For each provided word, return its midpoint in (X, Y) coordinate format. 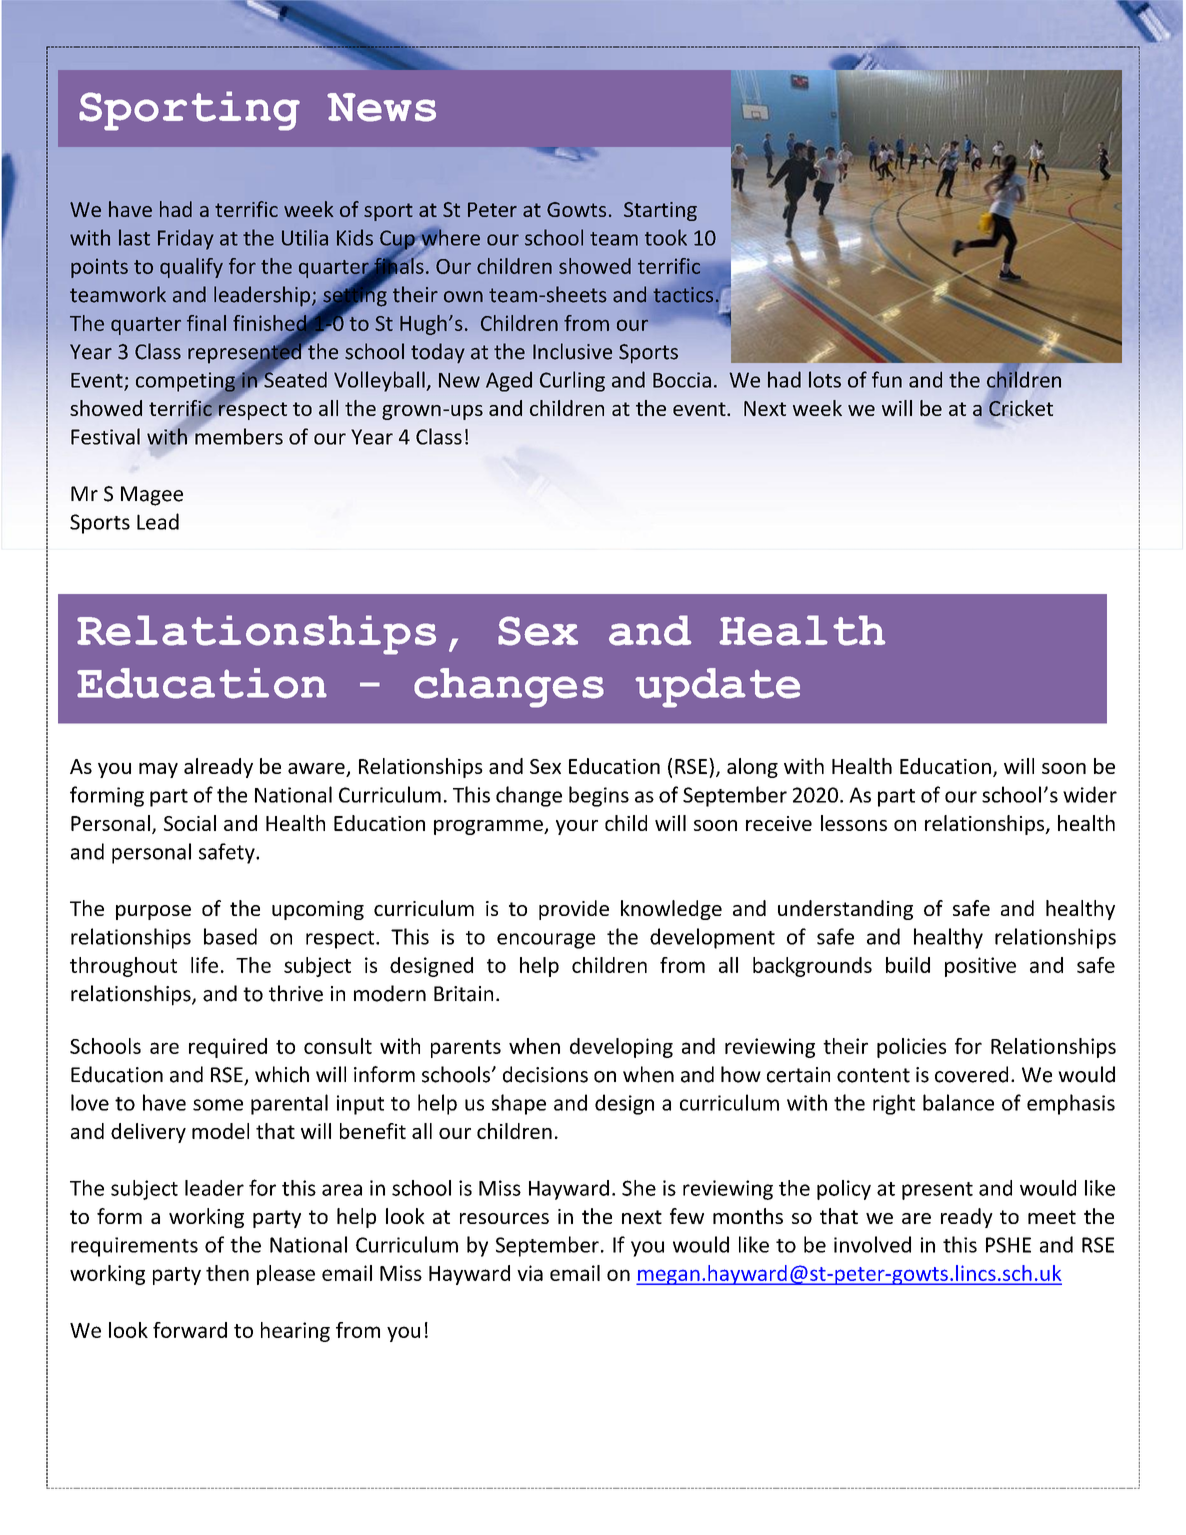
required (228, 1048)
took (666, 237)
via (530, 1273)
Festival (105, 436)
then (227, 1273)
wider (1090, 794)
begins (599, 796)
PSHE (1008, 1245)
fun (887, 379)
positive (980, 967)
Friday (186, 239)
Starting (660, 211)
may (158, 770)
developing (621, 1048)
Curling (572, 381)
